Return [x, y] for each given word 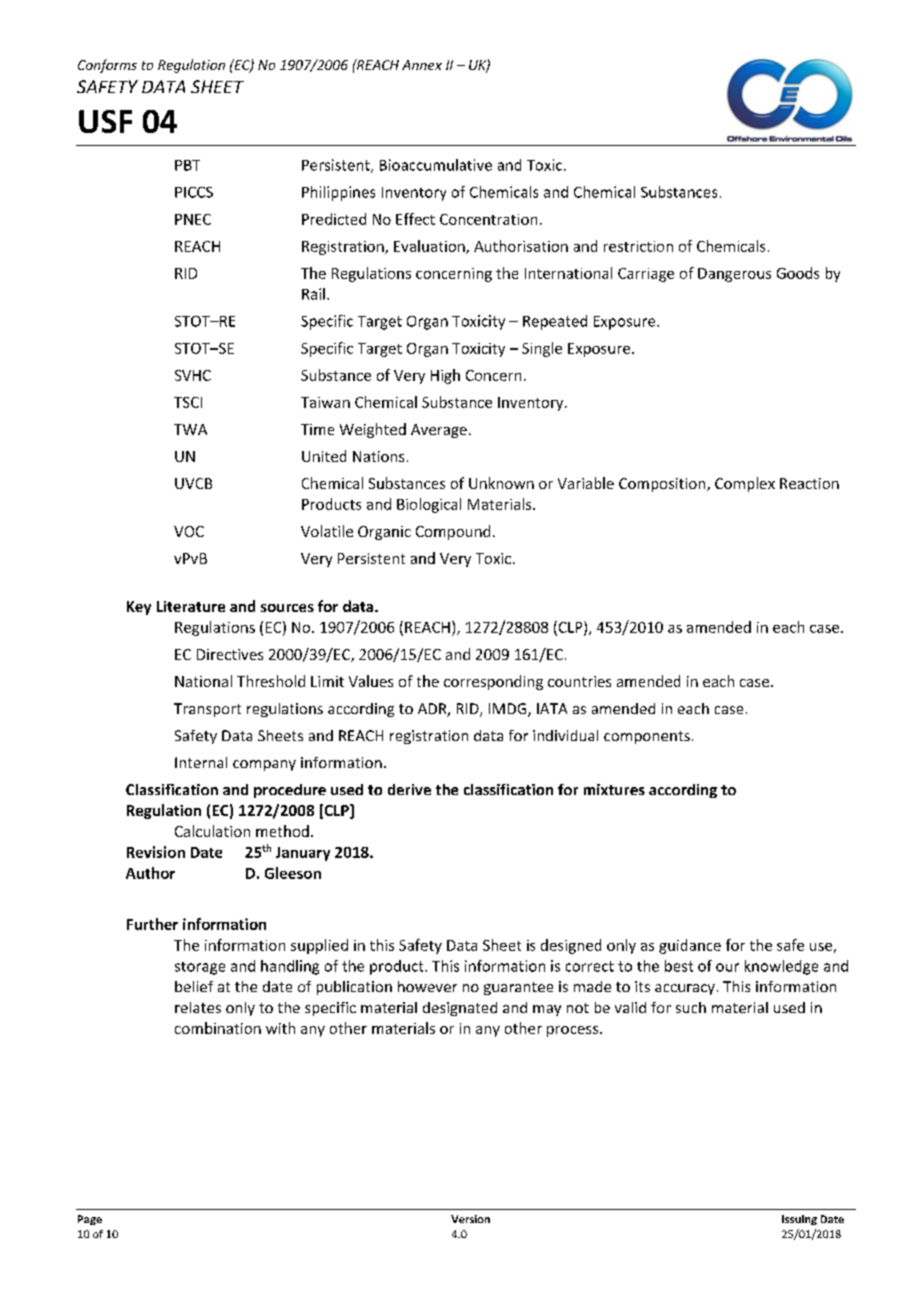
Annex [422, 65]
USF [105, 121]
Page [90, 1220]
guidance [690, 946]
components [647, 737]
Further [152, 924]
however [427, 986]
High [445, 376]
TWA [190, 429]
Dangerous [734, 275]
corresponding [493, 682]
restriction [638, 246]
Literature [191, 606]
